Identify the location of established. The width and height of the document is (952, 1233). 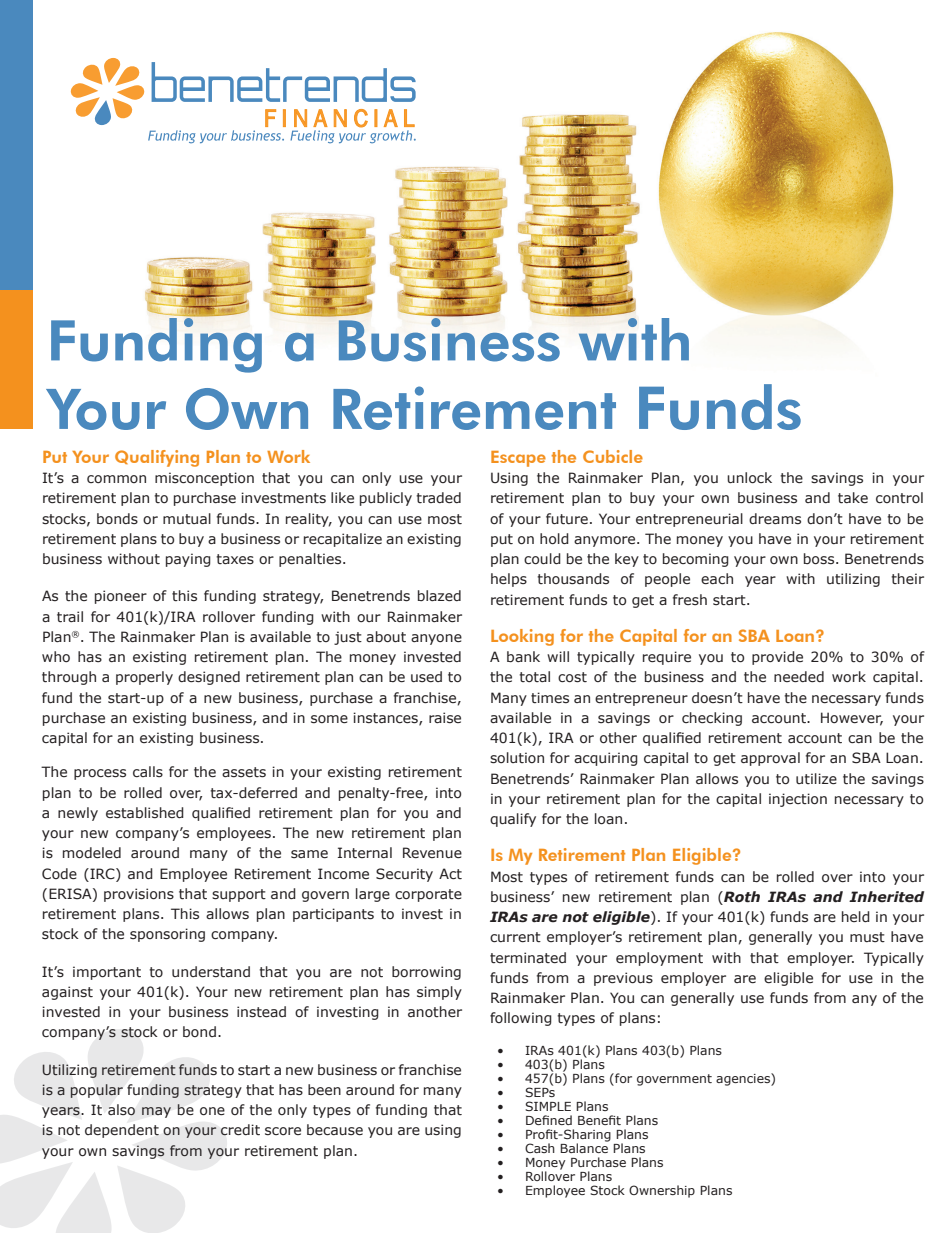
(145, 813).
